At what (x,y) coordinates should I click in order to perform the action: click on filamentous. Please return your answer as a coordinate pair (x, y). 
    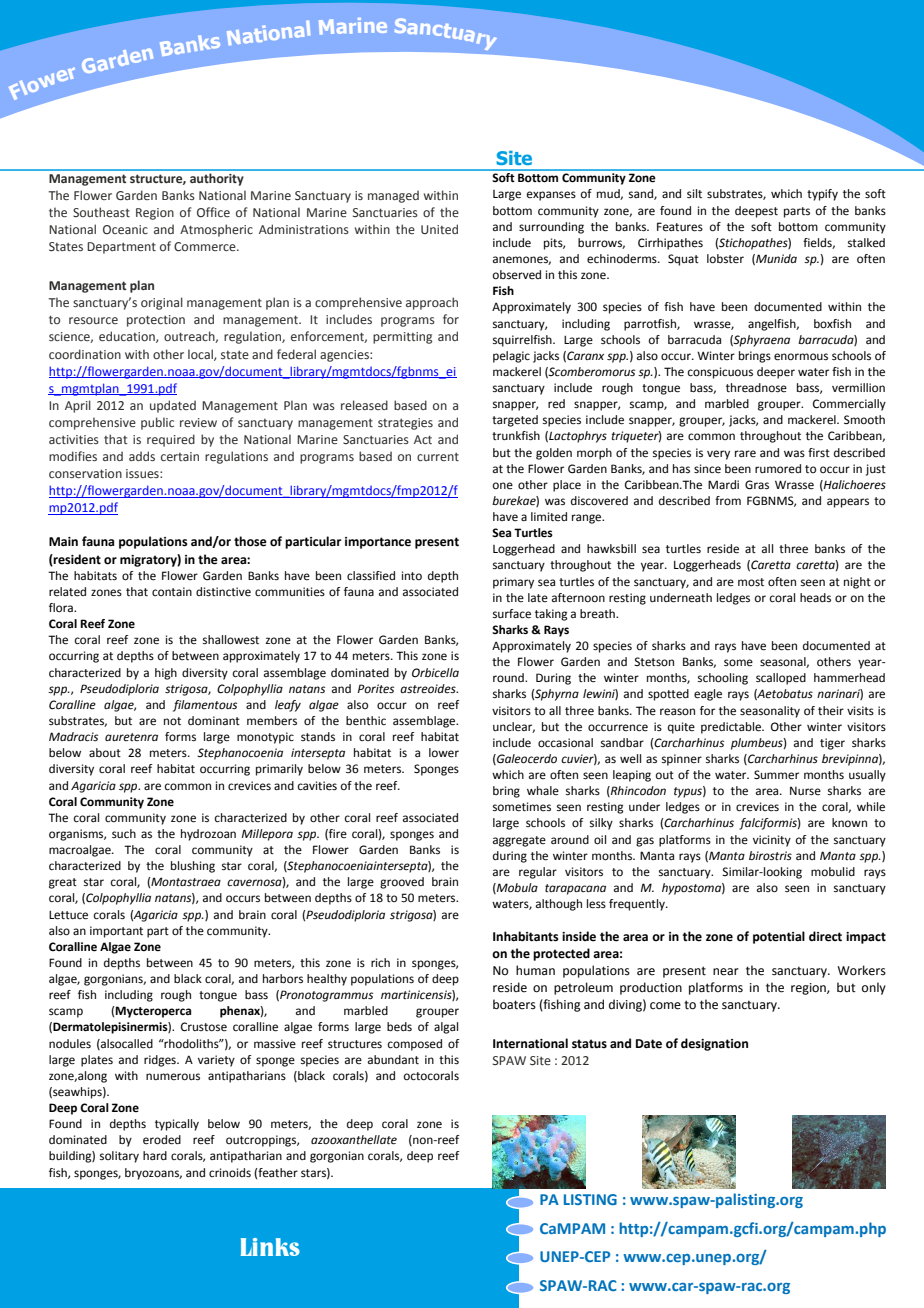
    Looking at the image, I should click on (205, 706).
